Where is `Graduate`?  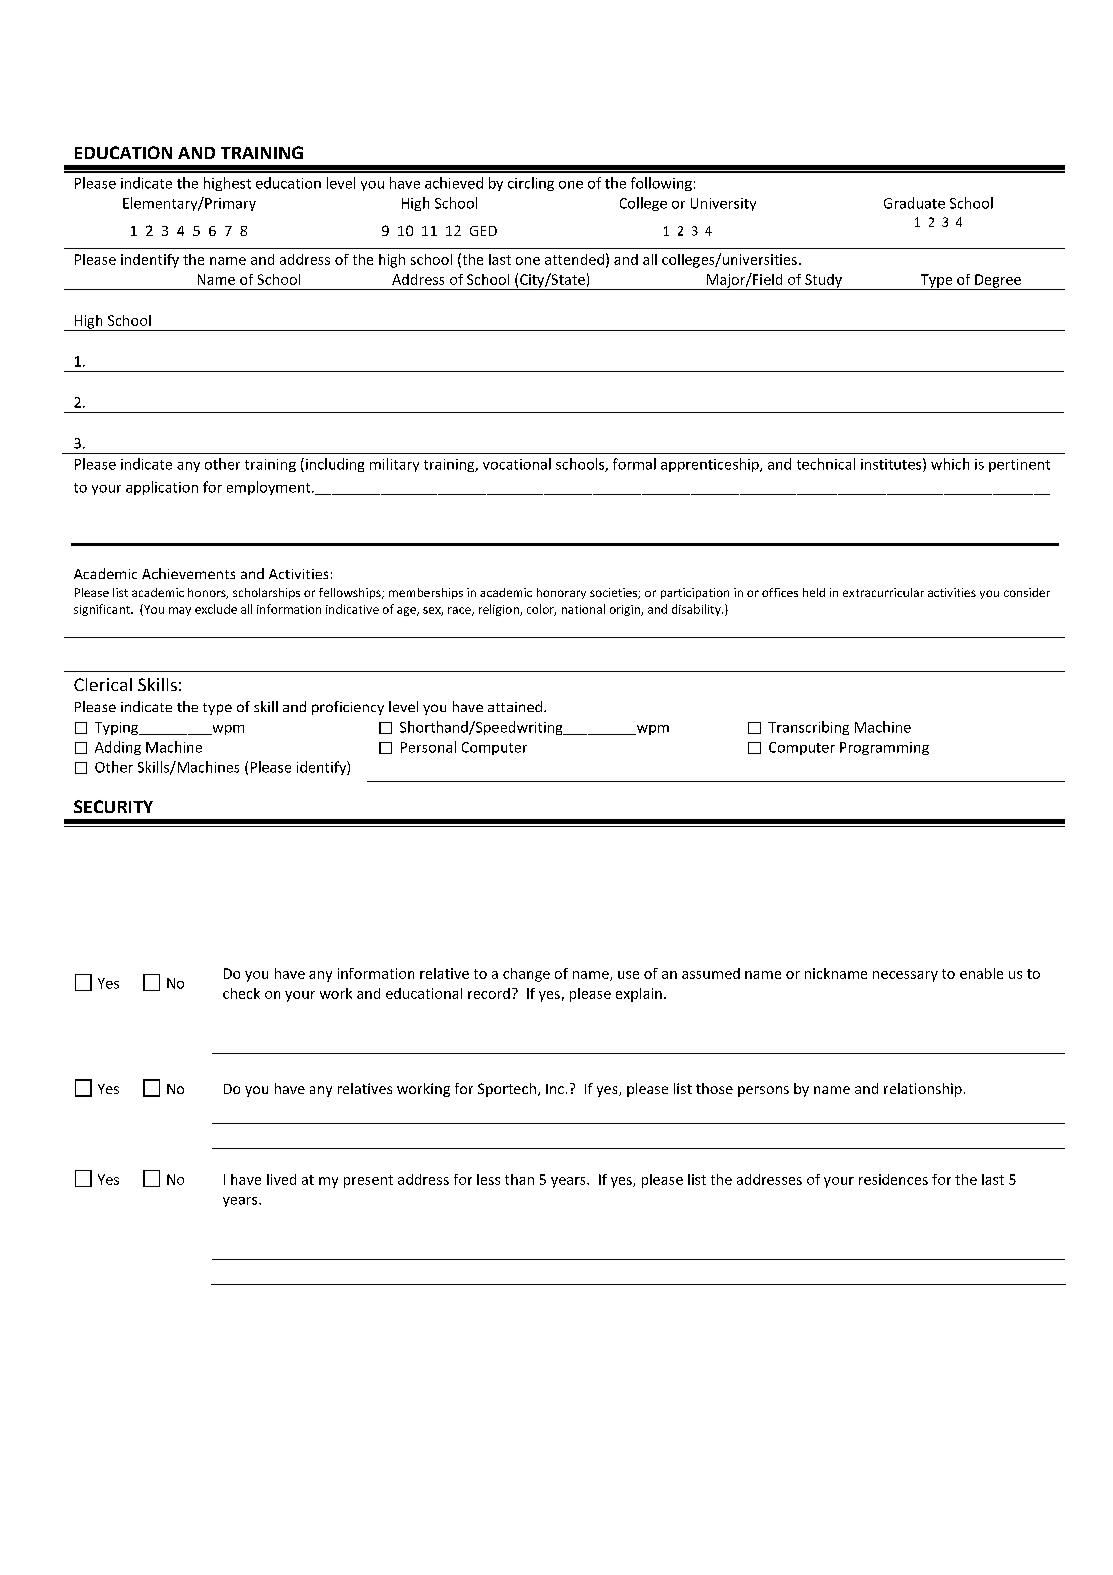
Graduate is located at coordinates (914, 203).
